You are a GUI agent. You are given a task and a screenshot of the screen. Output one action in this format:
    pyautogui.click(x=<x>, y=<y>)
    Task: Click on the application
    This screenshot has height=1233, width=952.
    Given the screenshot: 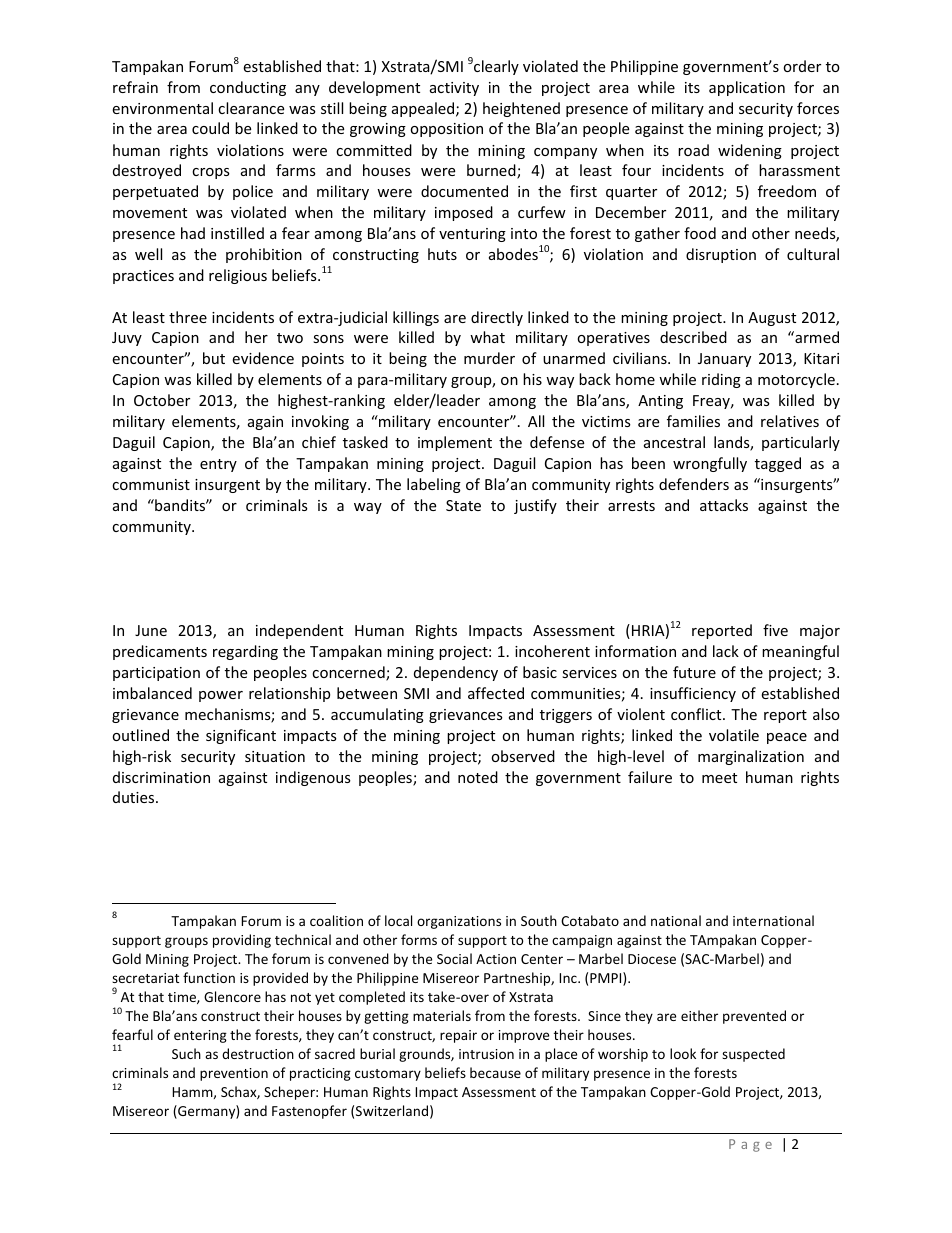 What is the action you would take?
    pyautogui.click(x=747, y=88)
